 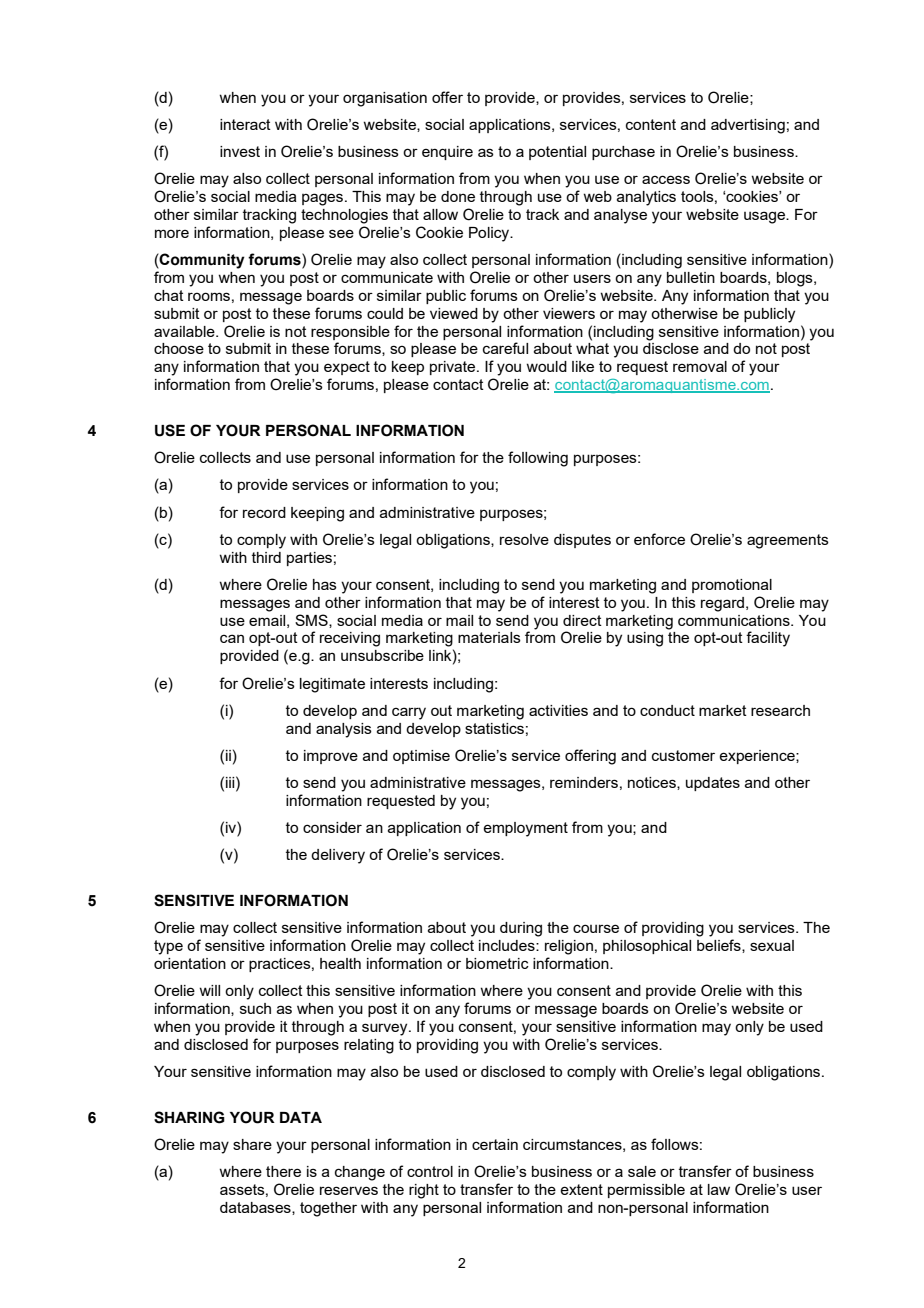 What do you see at coordinates (538, 459) in the screenshot?
I see `following` at bounding box center [538, 459].
